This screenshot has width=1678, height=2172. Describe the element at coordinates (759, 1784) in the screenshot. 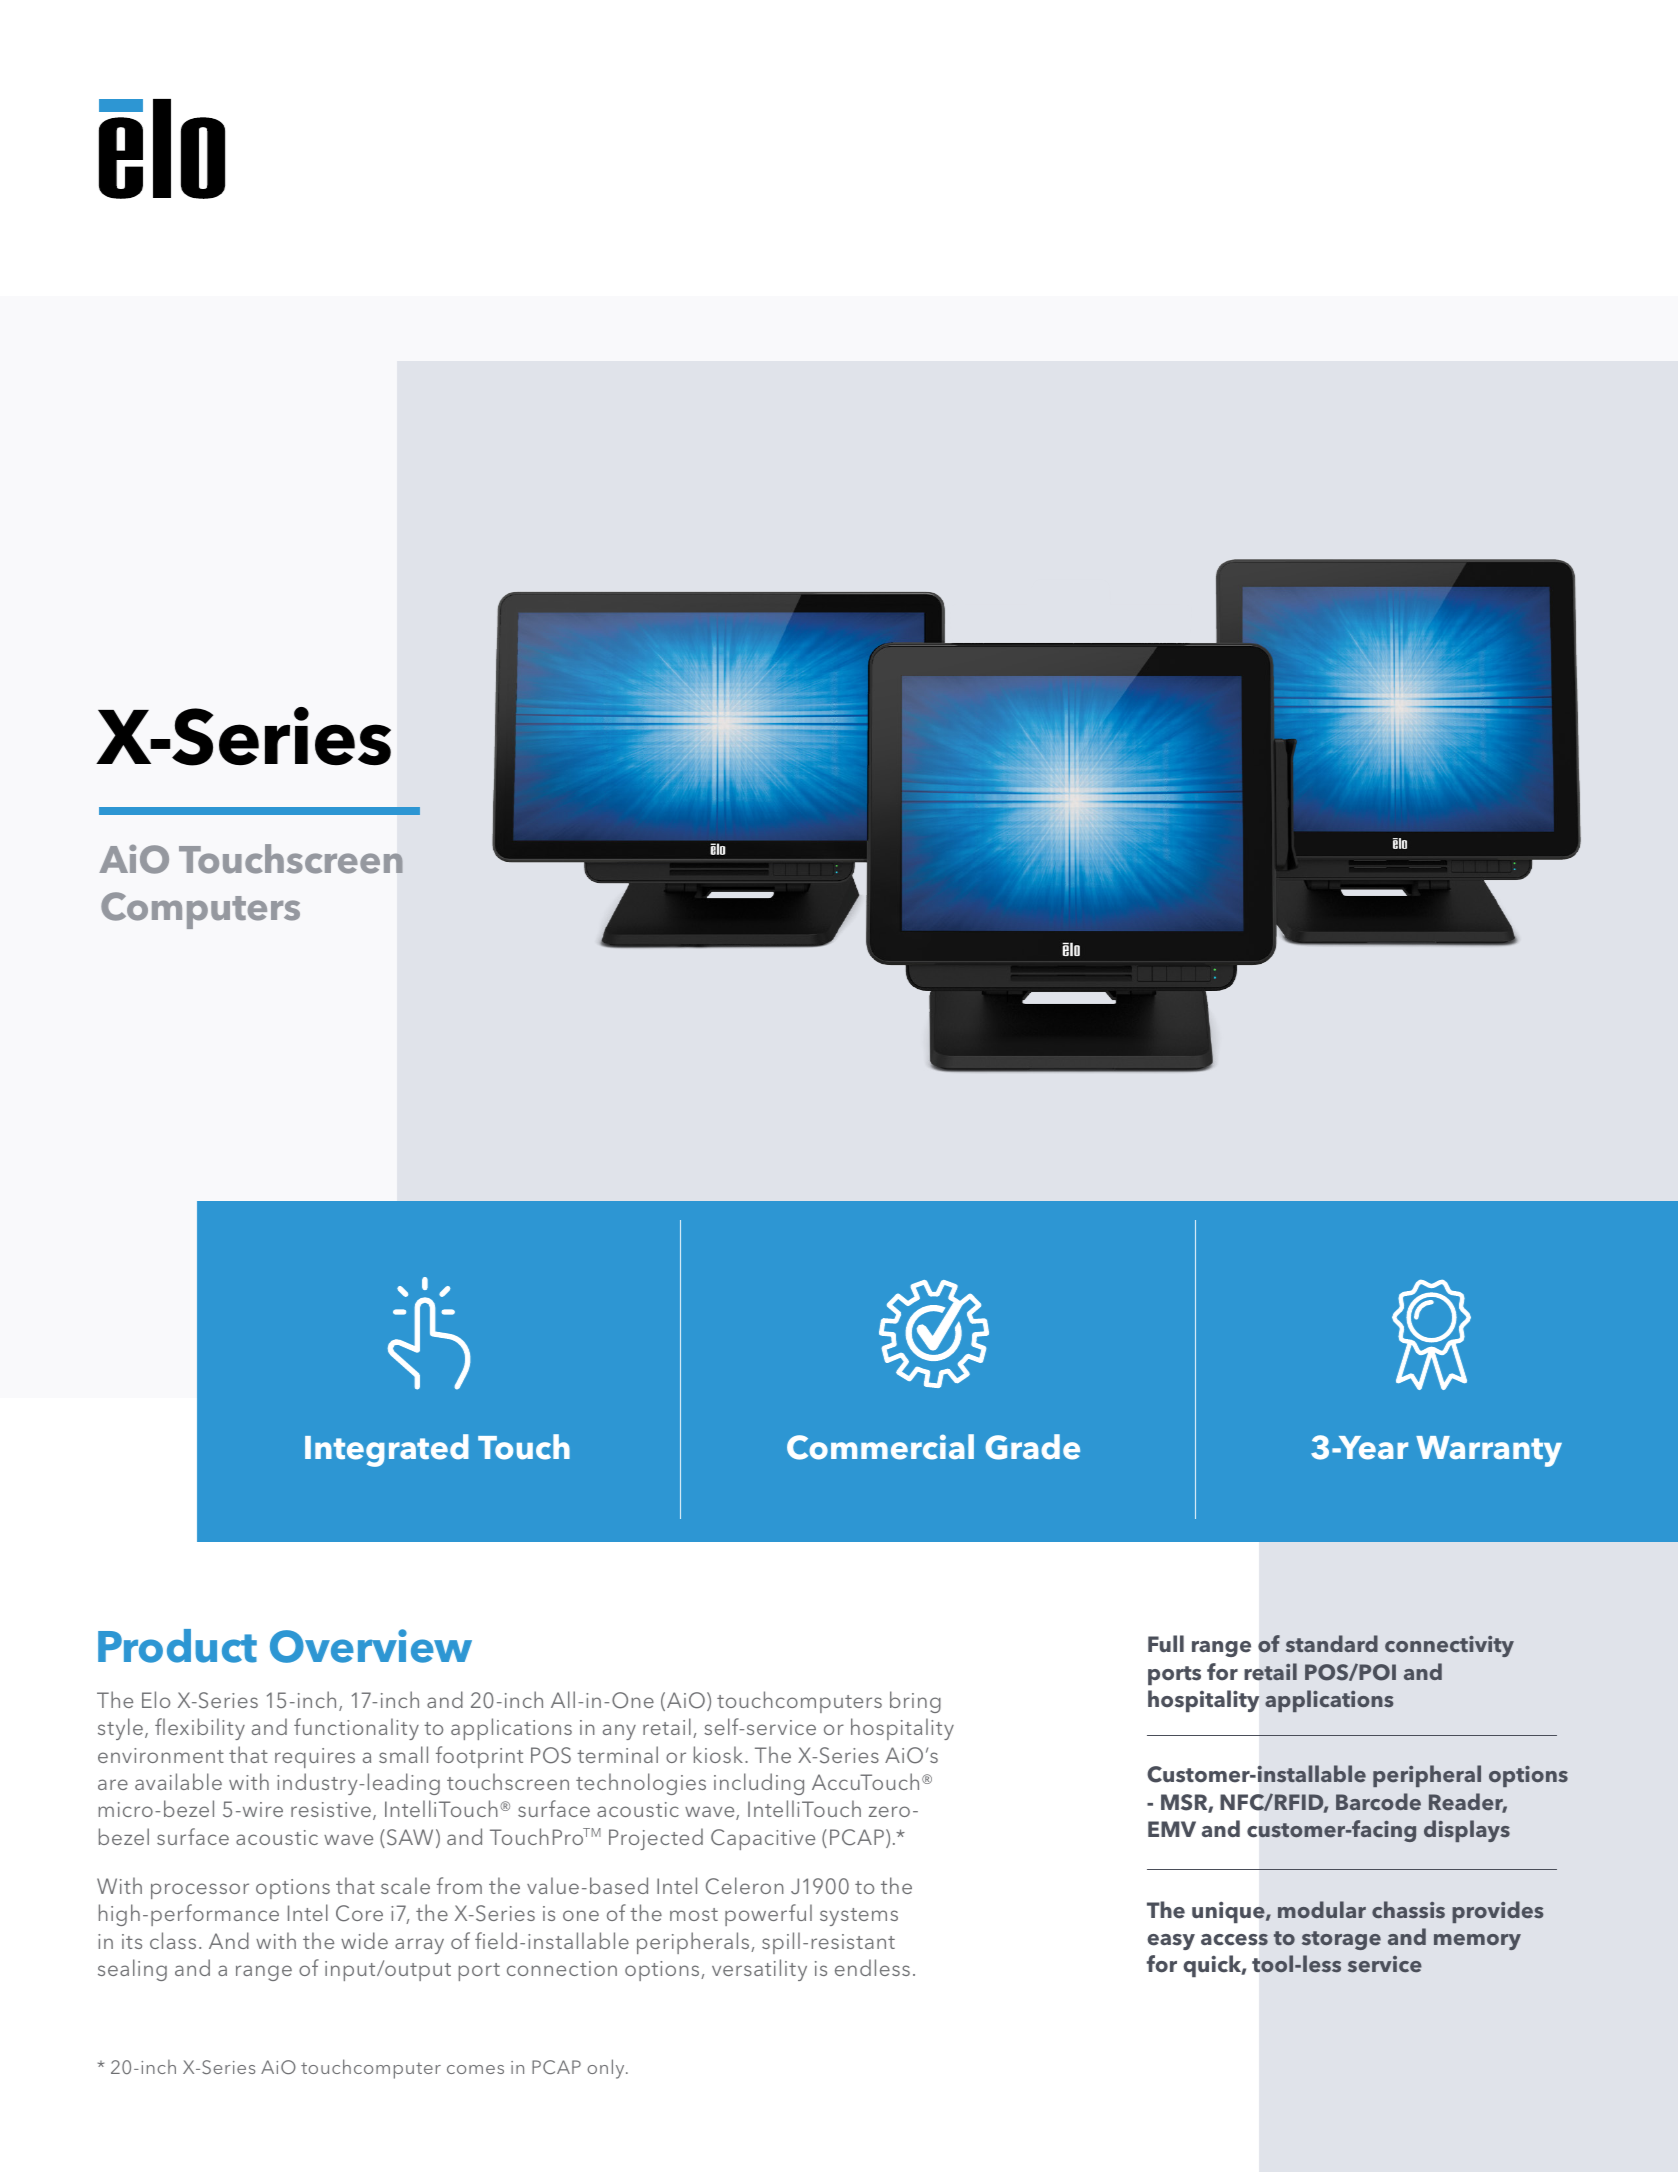

I see `including` at that location.
